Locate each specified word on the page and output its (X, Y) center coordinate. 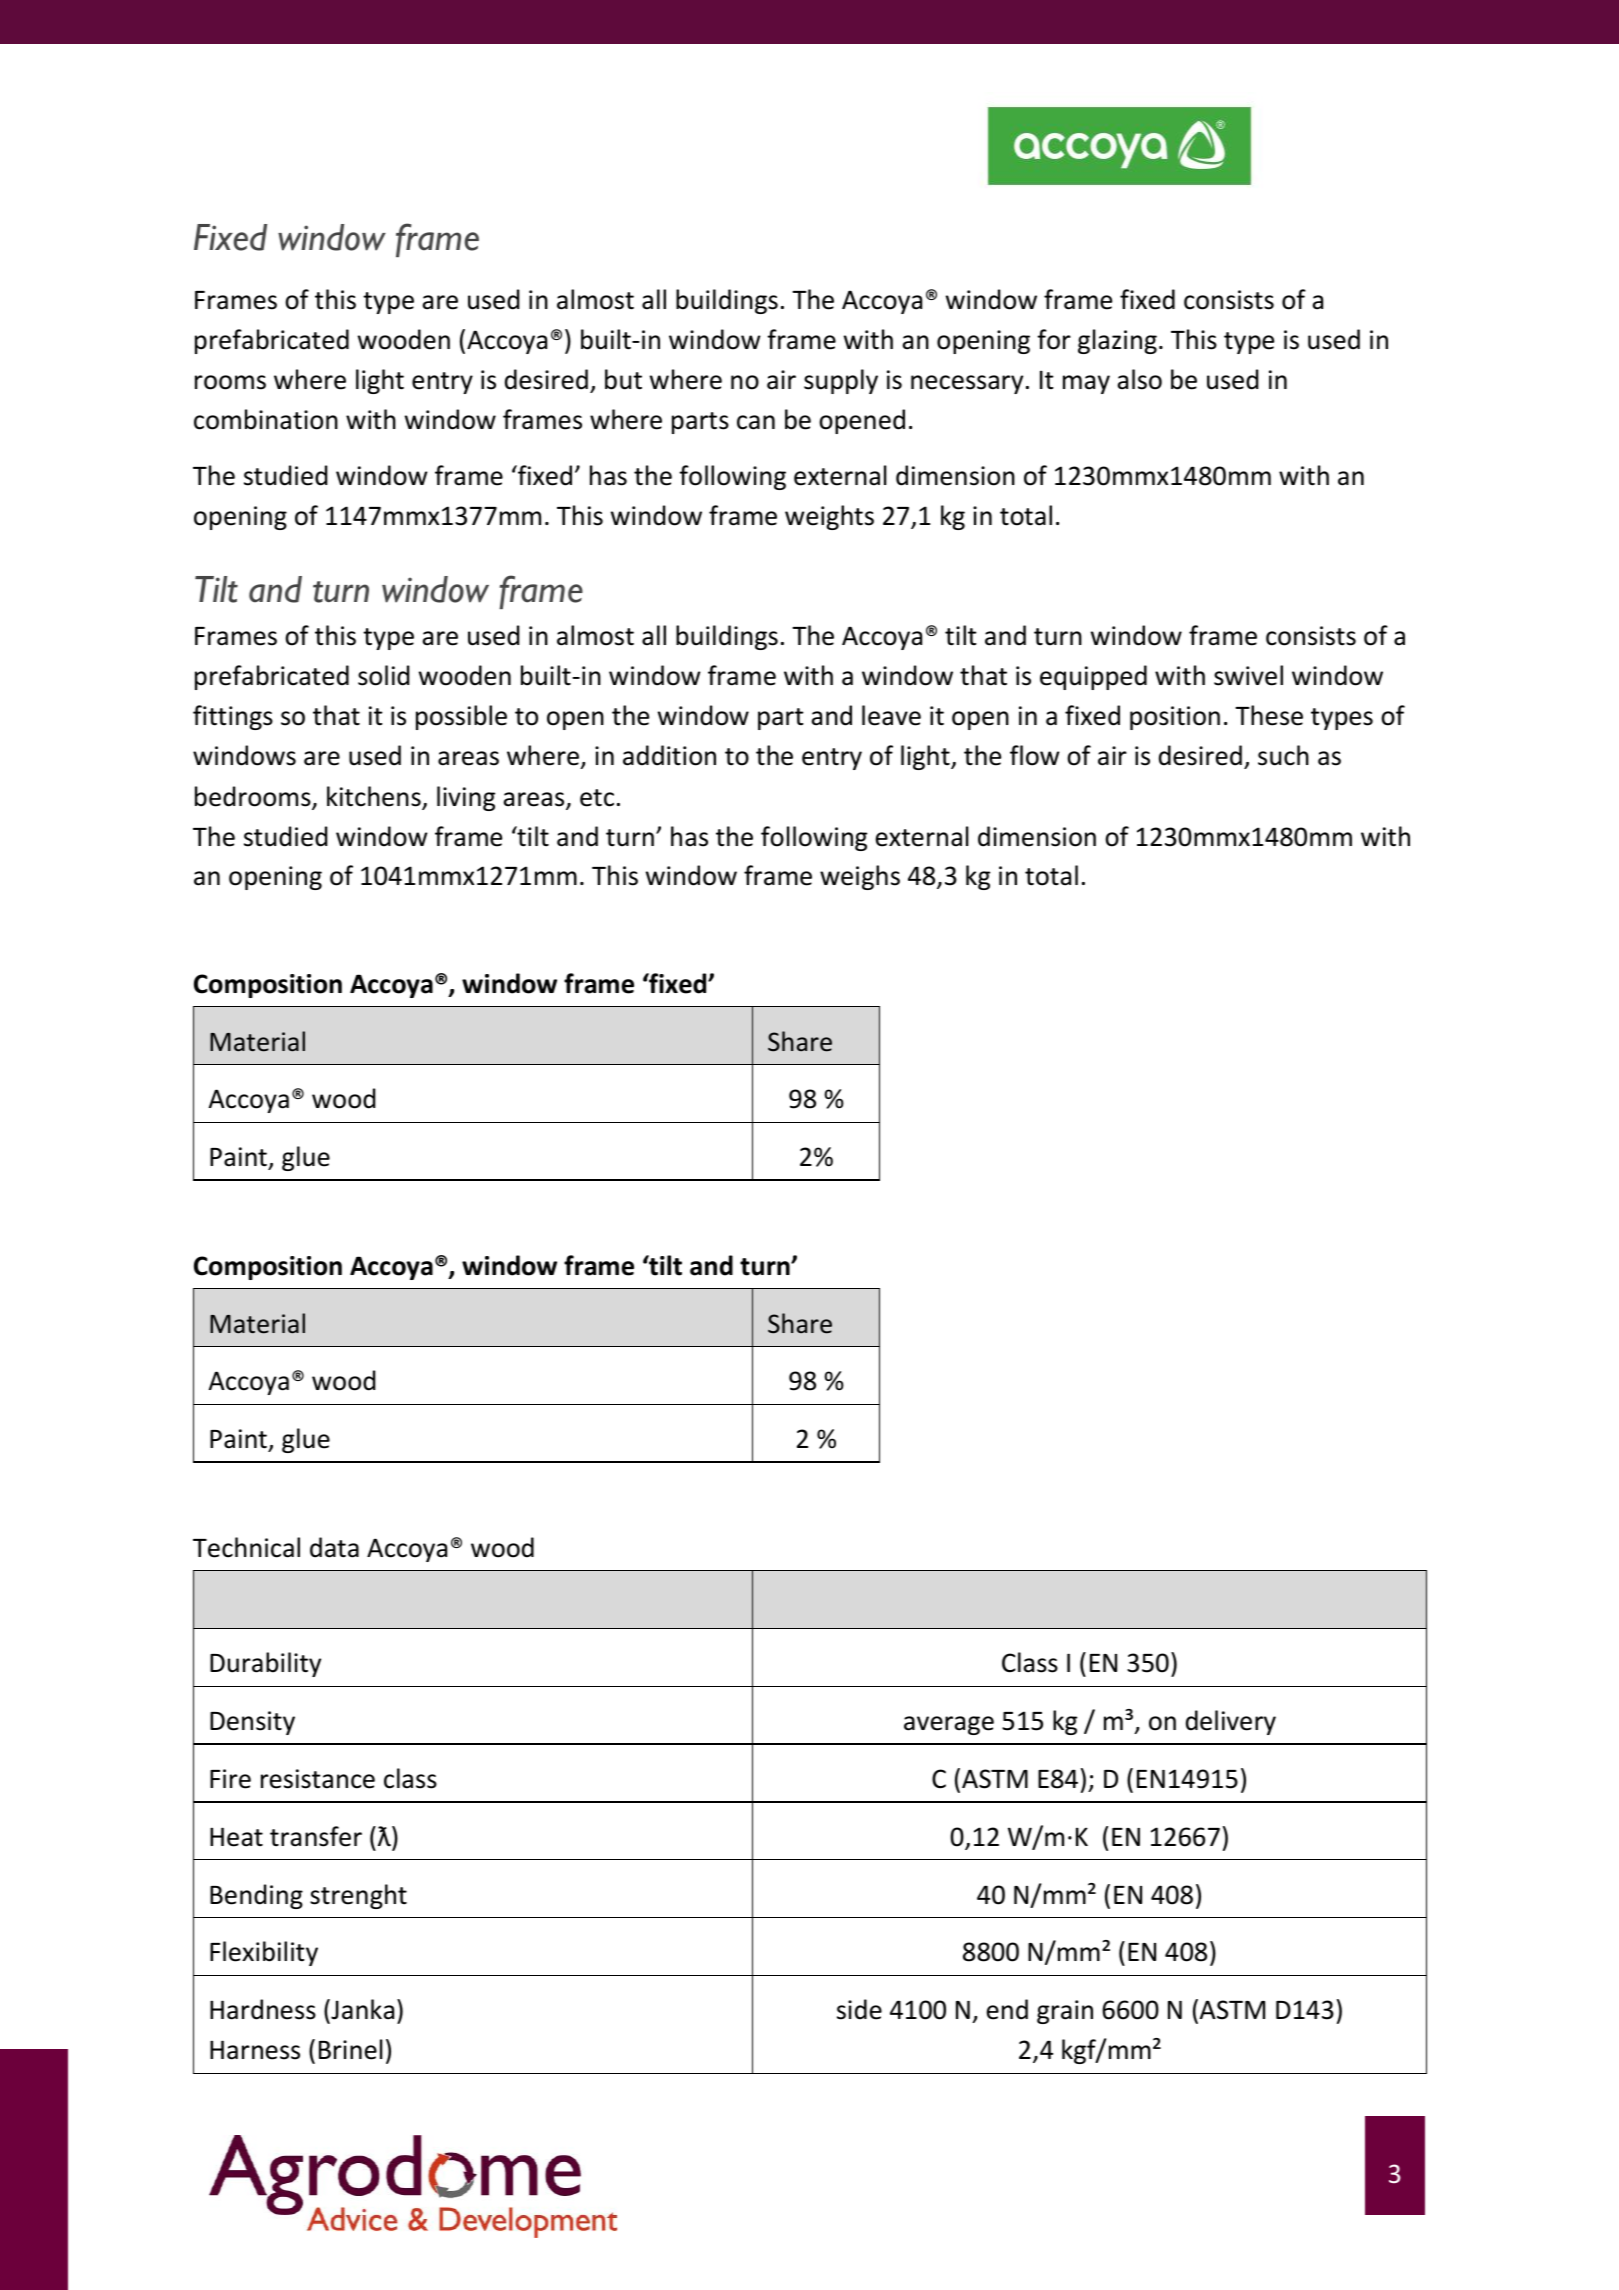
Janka (361, 2009)
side (859, 2009)
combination (266, 419)
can (756, 422)
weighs (860, 877)
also (1139, 379)
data (334, 1547)
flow (1035, 755)
